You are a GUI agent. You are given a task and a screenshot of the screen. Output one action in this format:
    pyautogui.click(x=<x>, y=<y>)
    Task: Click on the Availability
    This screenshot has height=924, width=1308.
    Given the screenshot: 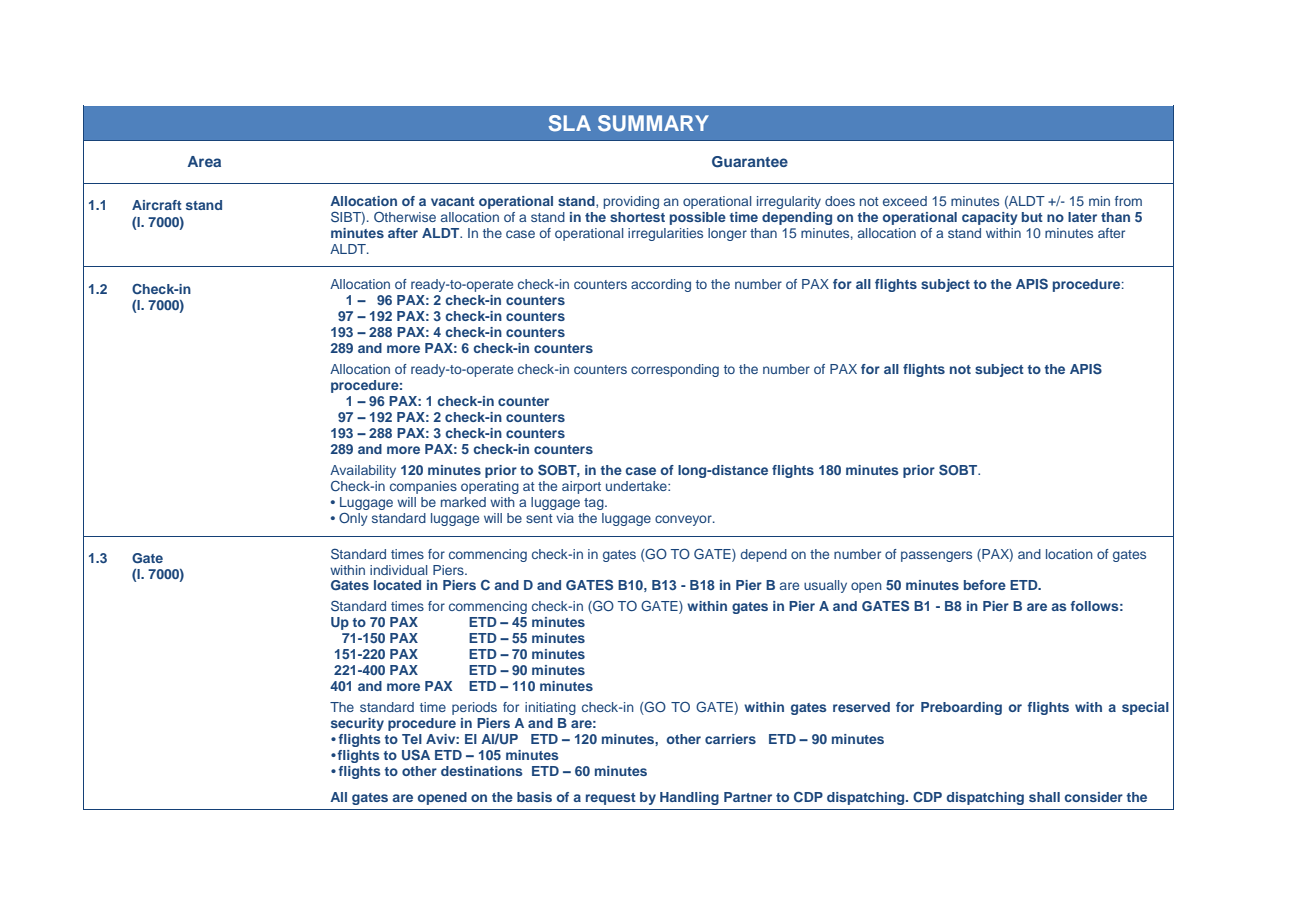 What is the action you would take?
    pyautogui.click(x=363, y=471)
